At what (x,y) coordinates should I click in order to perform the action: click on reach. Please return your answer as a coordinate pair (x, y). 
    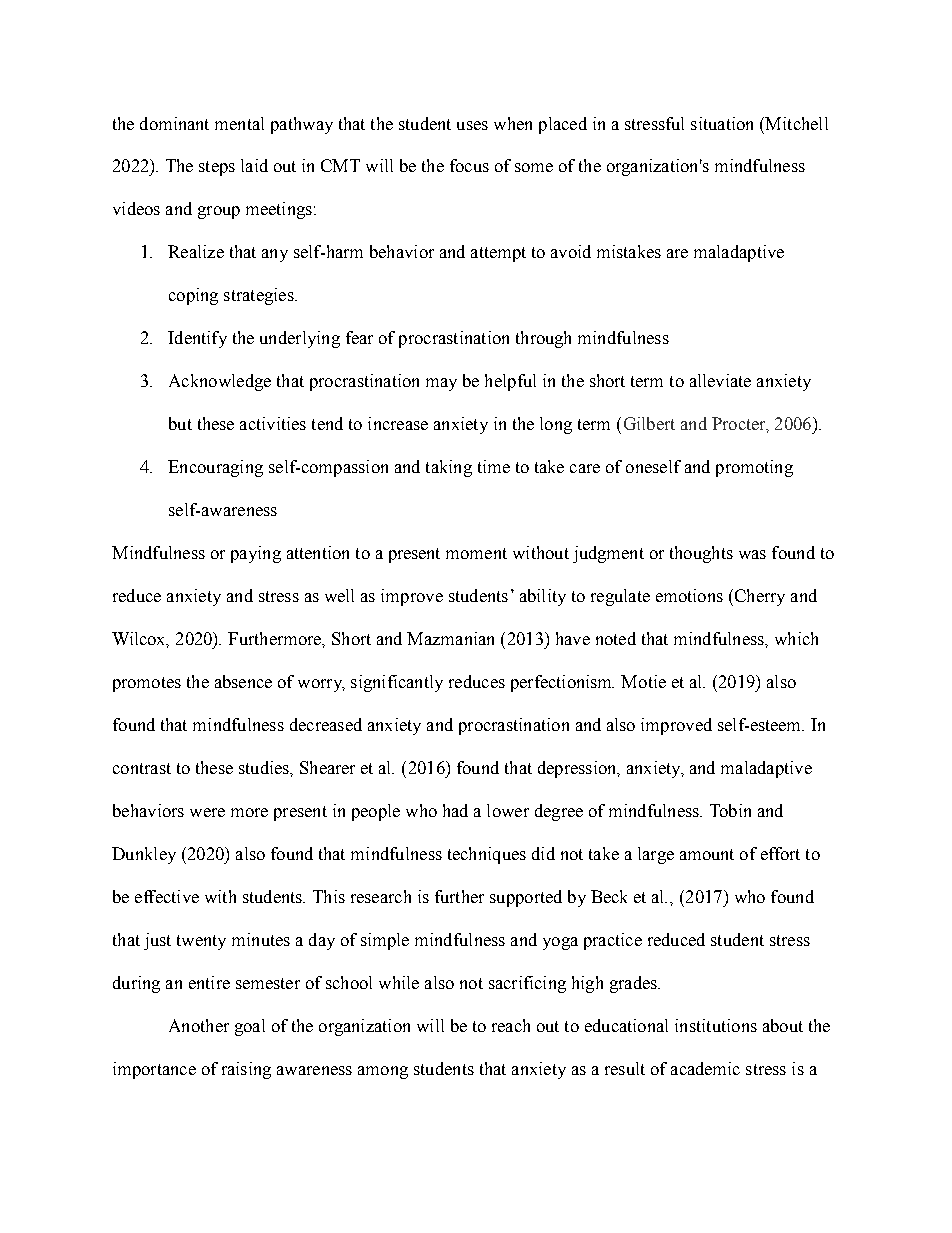
    Looking at the image, I should click on (511, 1025).
